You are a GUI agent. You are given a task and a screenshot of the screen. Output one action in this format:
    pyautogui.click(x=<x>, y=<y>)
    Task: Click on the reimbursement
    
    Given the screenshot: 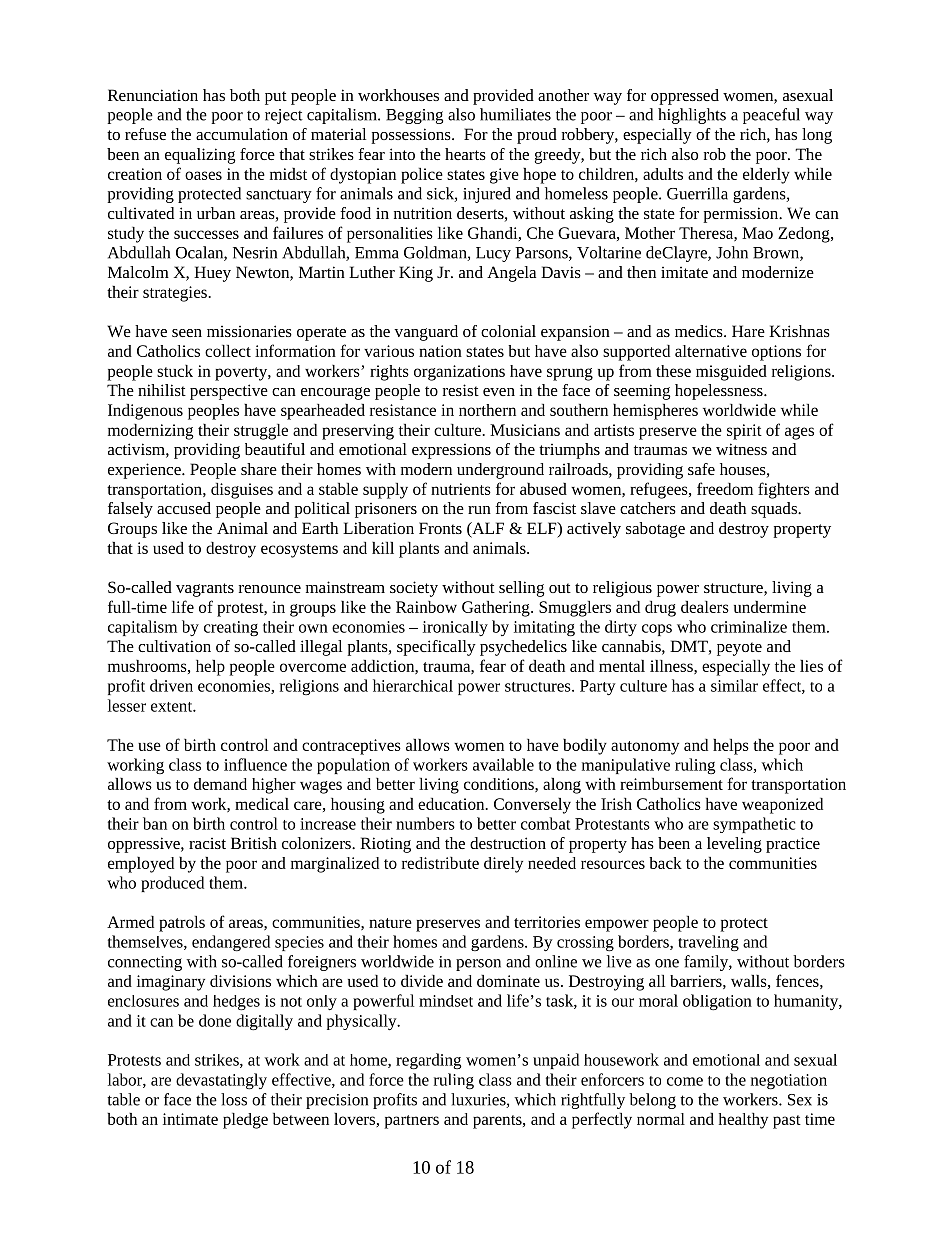 What is the action you would take?
    pyautogui.click(x=671, y=784)
